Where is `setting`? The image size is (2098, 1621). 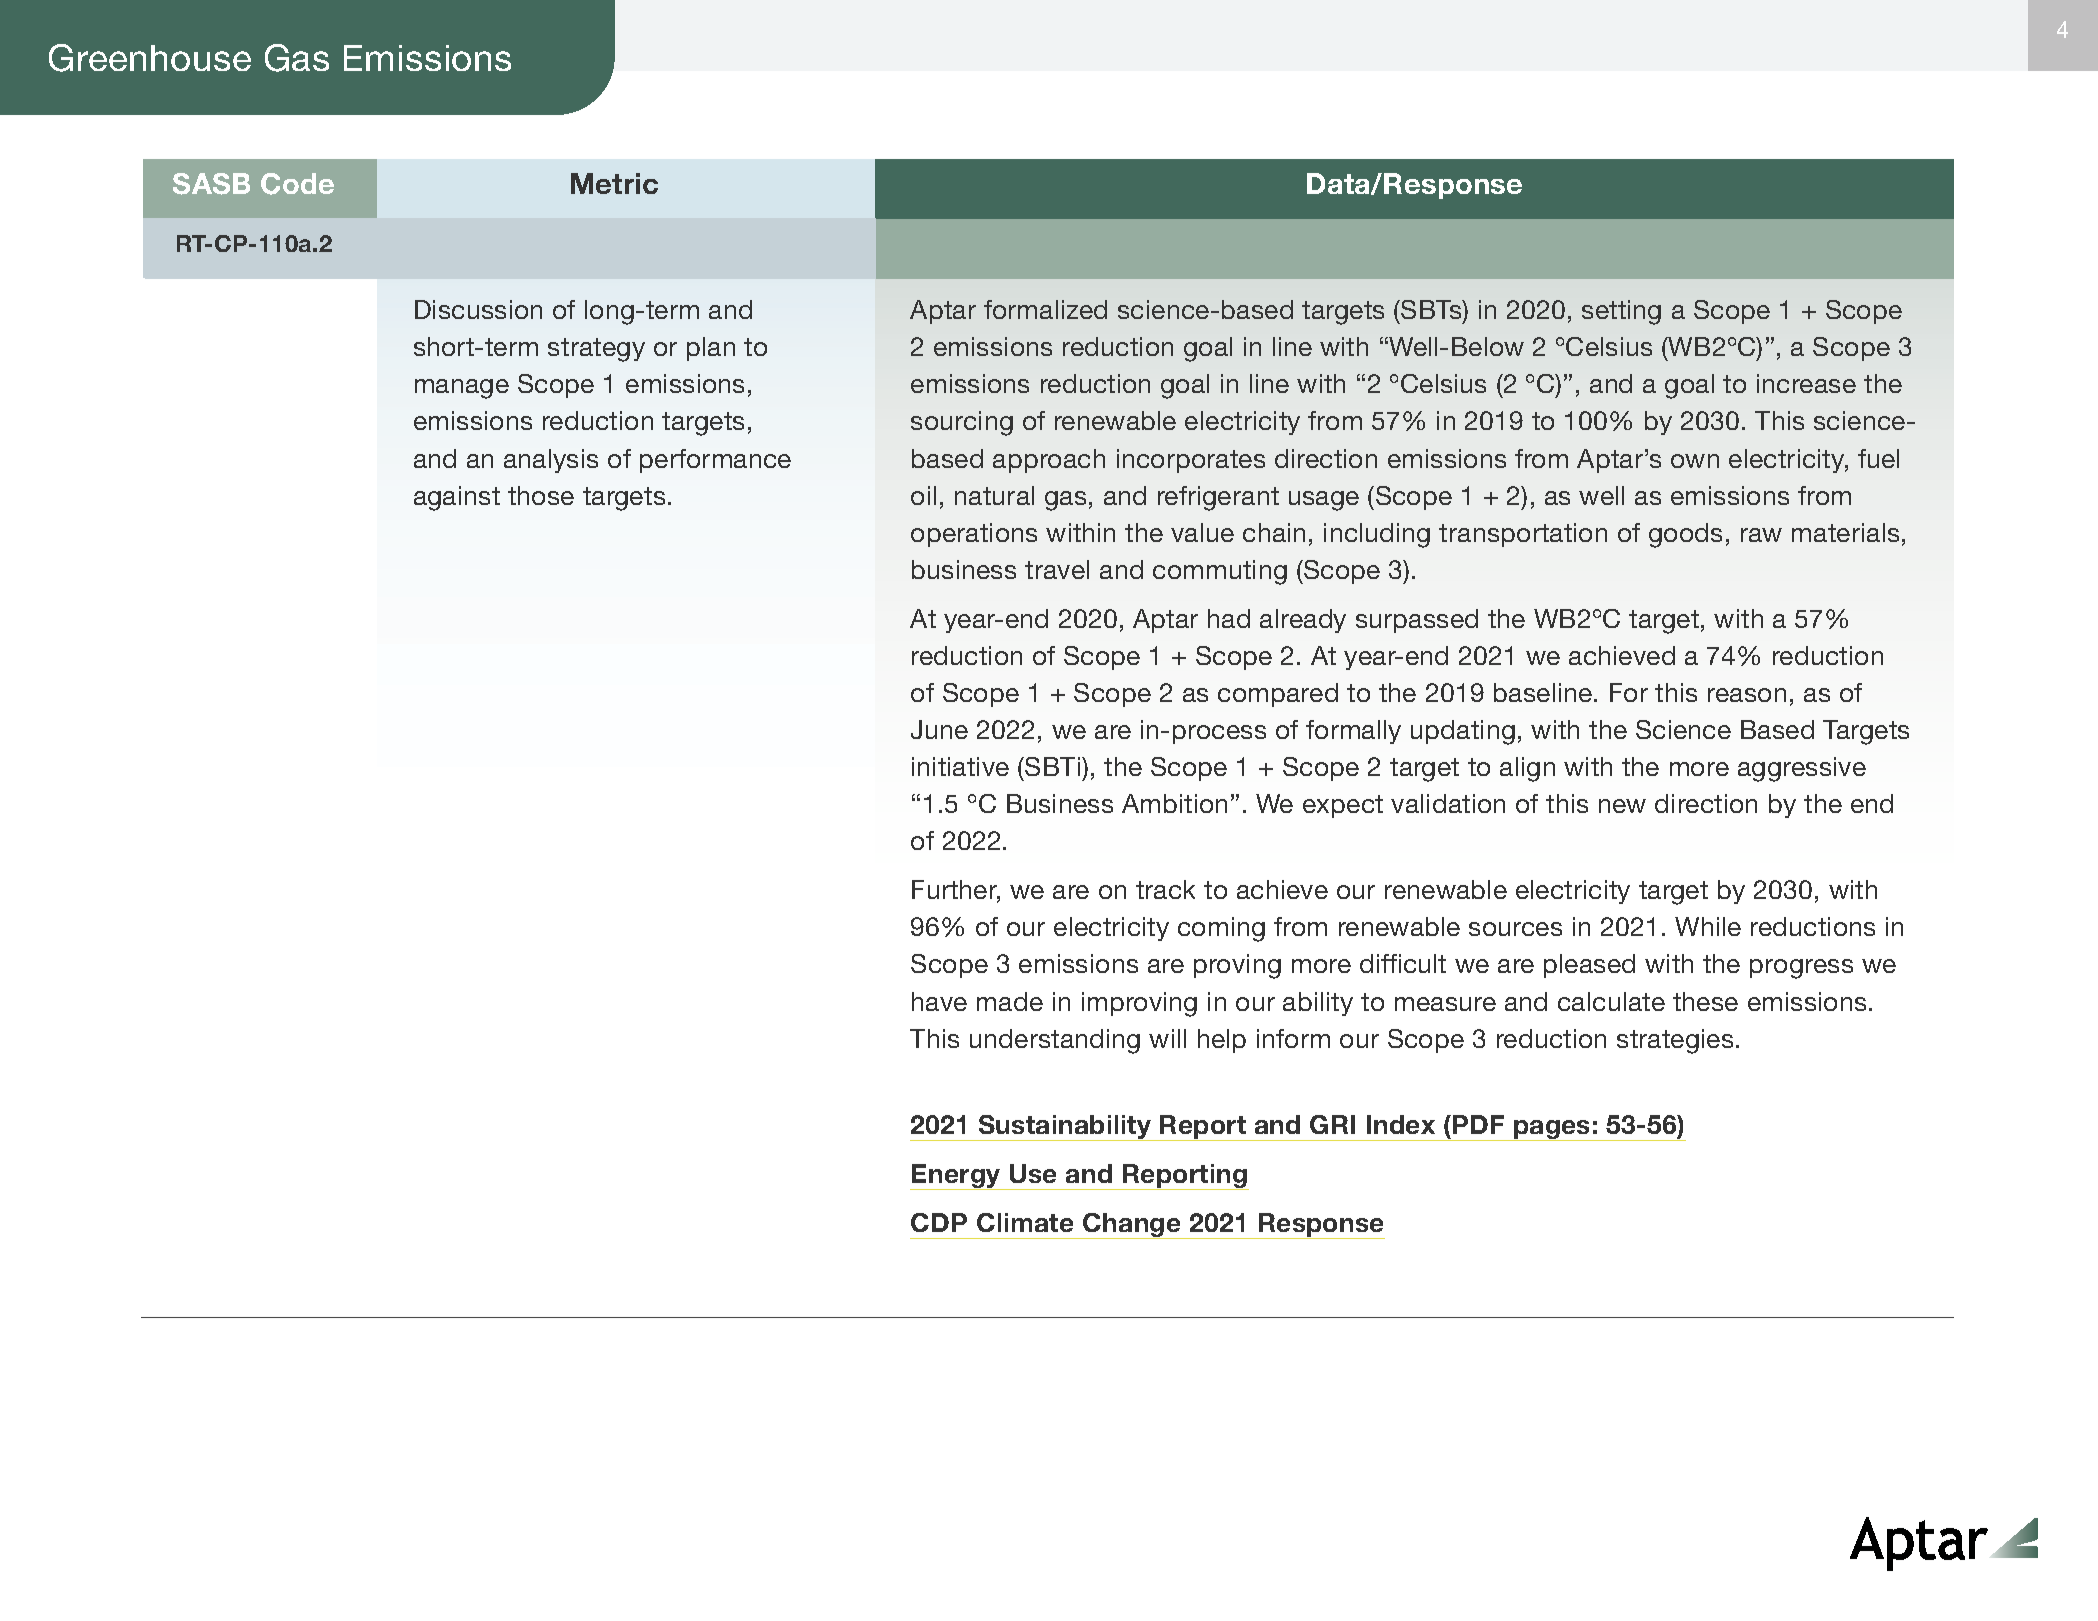
setting is located at coordinates (1621, 312).
